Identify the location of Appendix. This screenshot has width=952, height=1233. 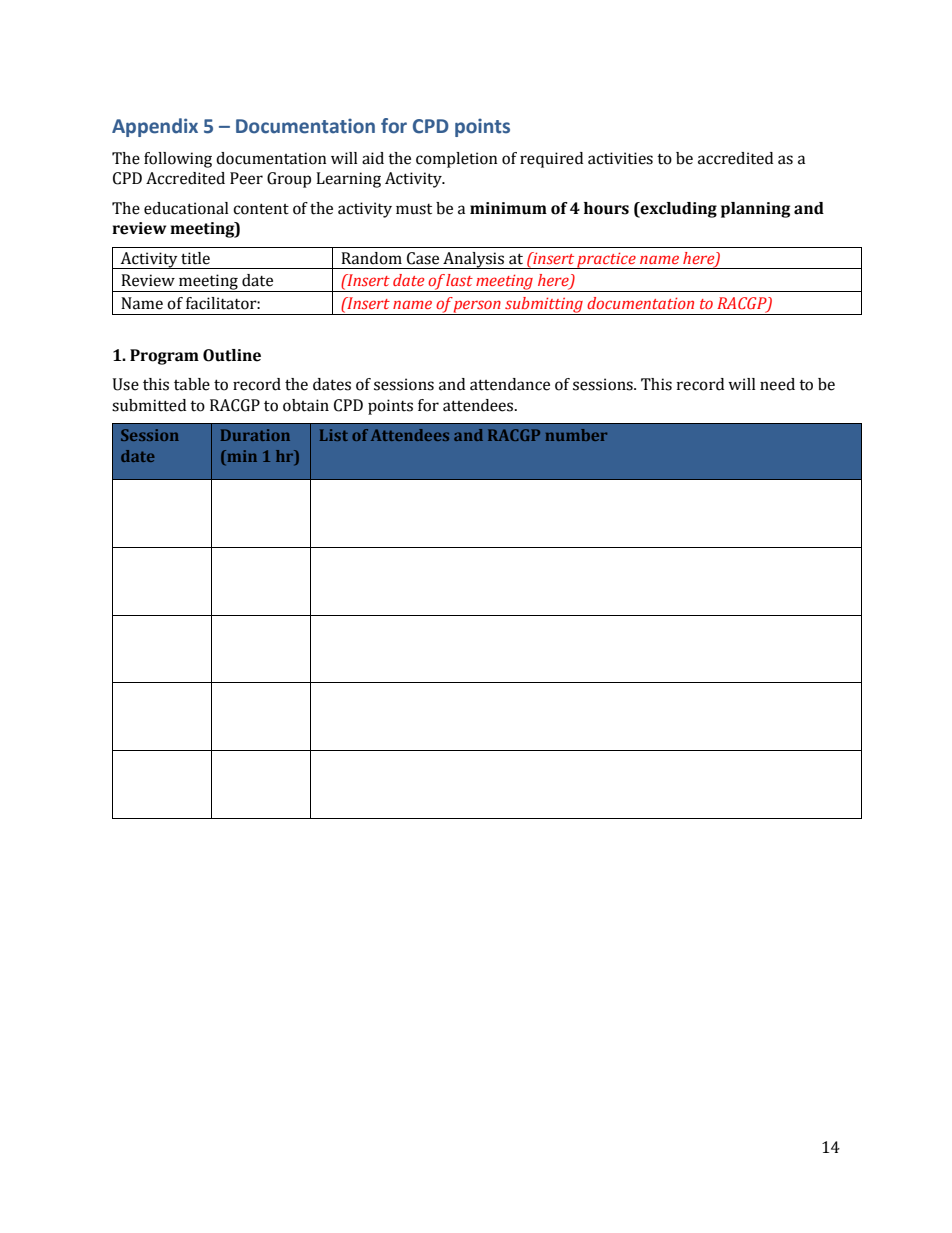
(155, 127).
